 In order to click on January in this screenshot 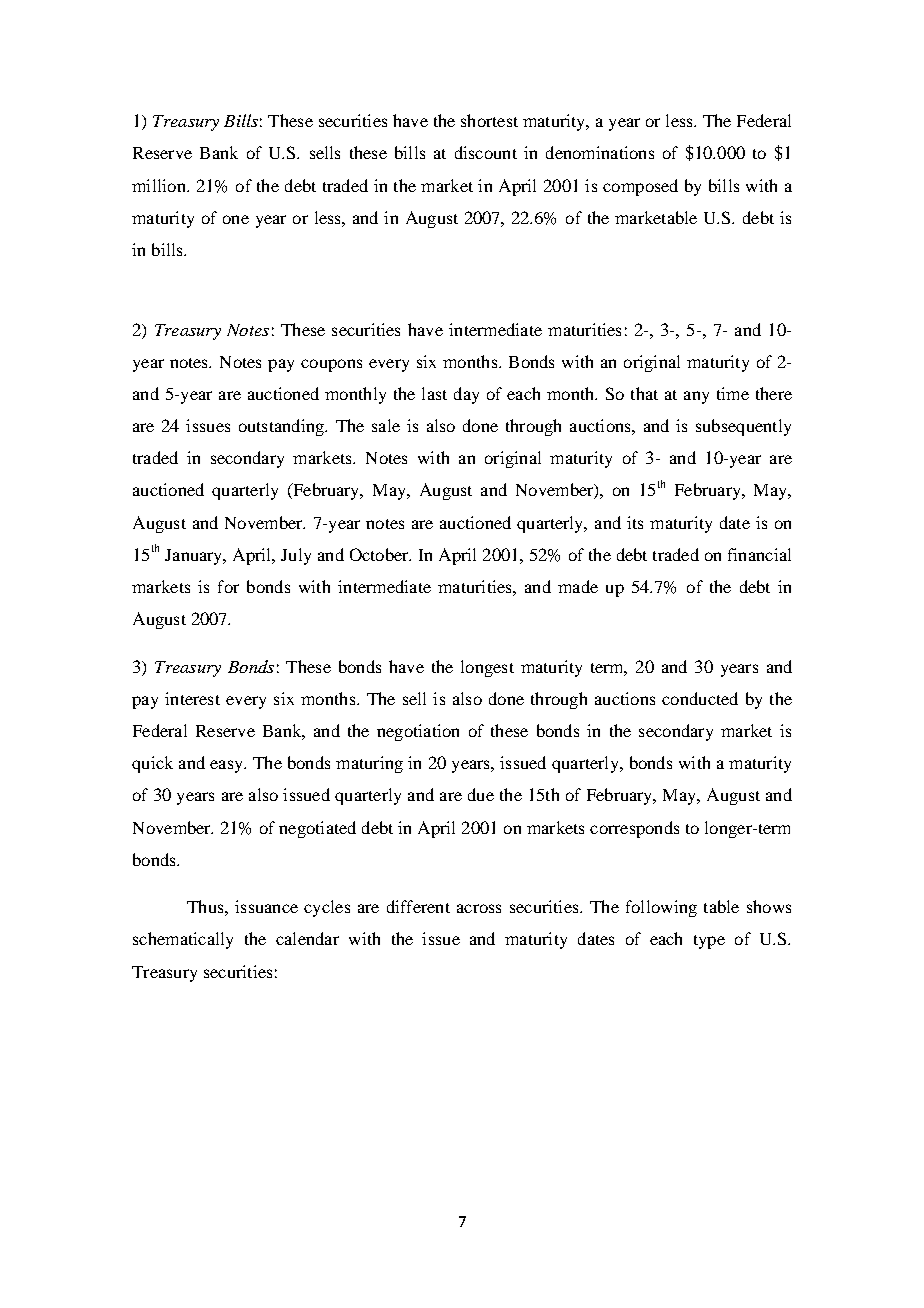, I will do `click(195, 557)`.
